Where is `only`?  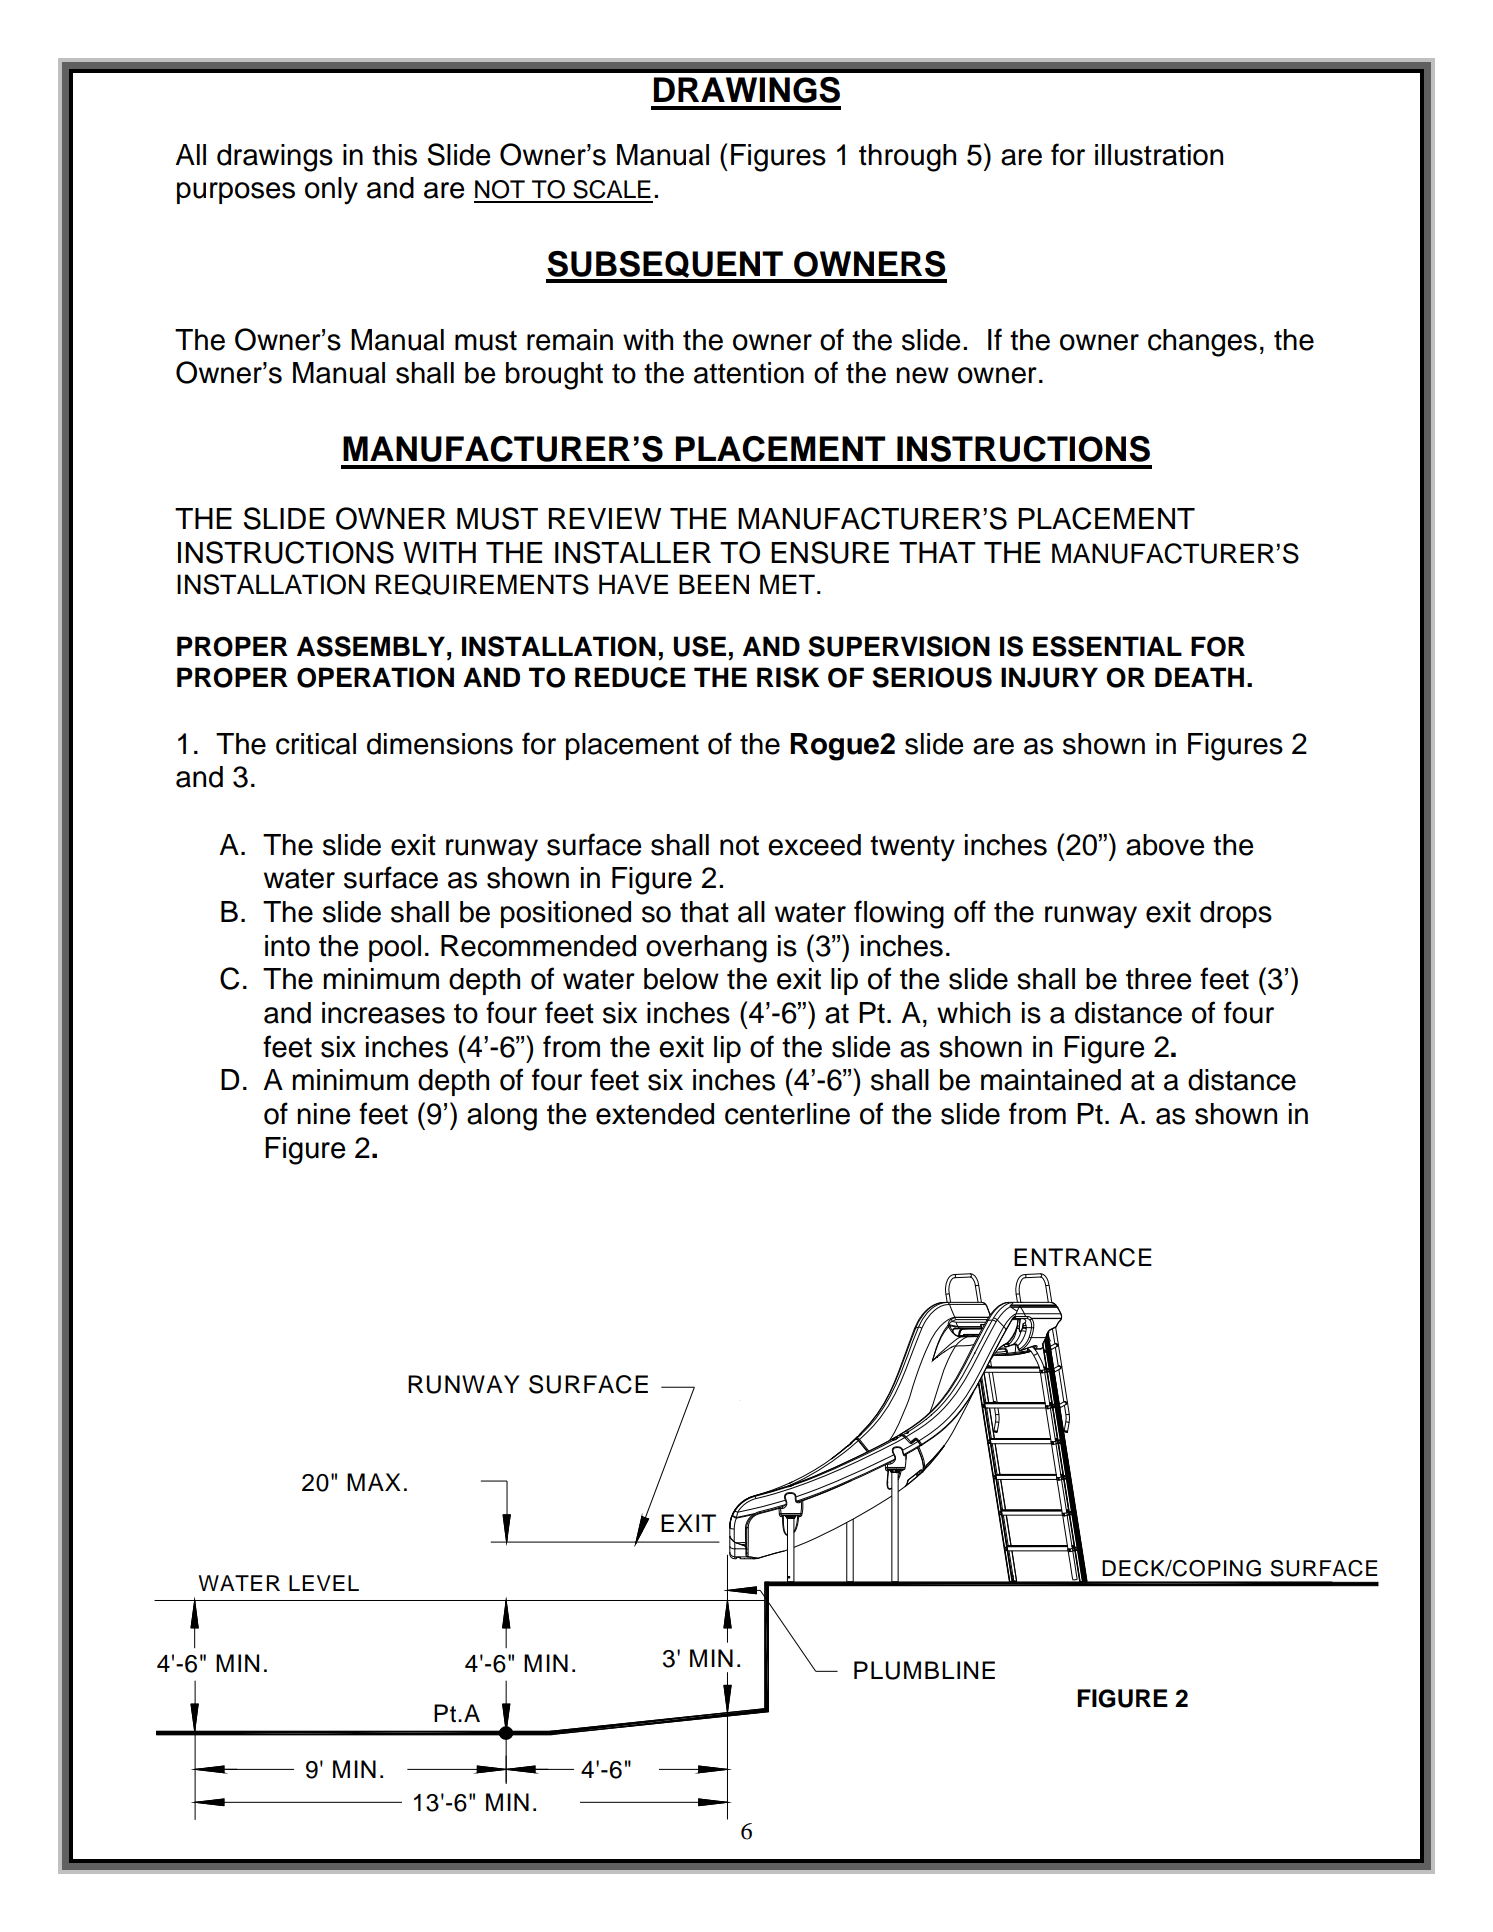 only is located at coordinates (331, 191).
